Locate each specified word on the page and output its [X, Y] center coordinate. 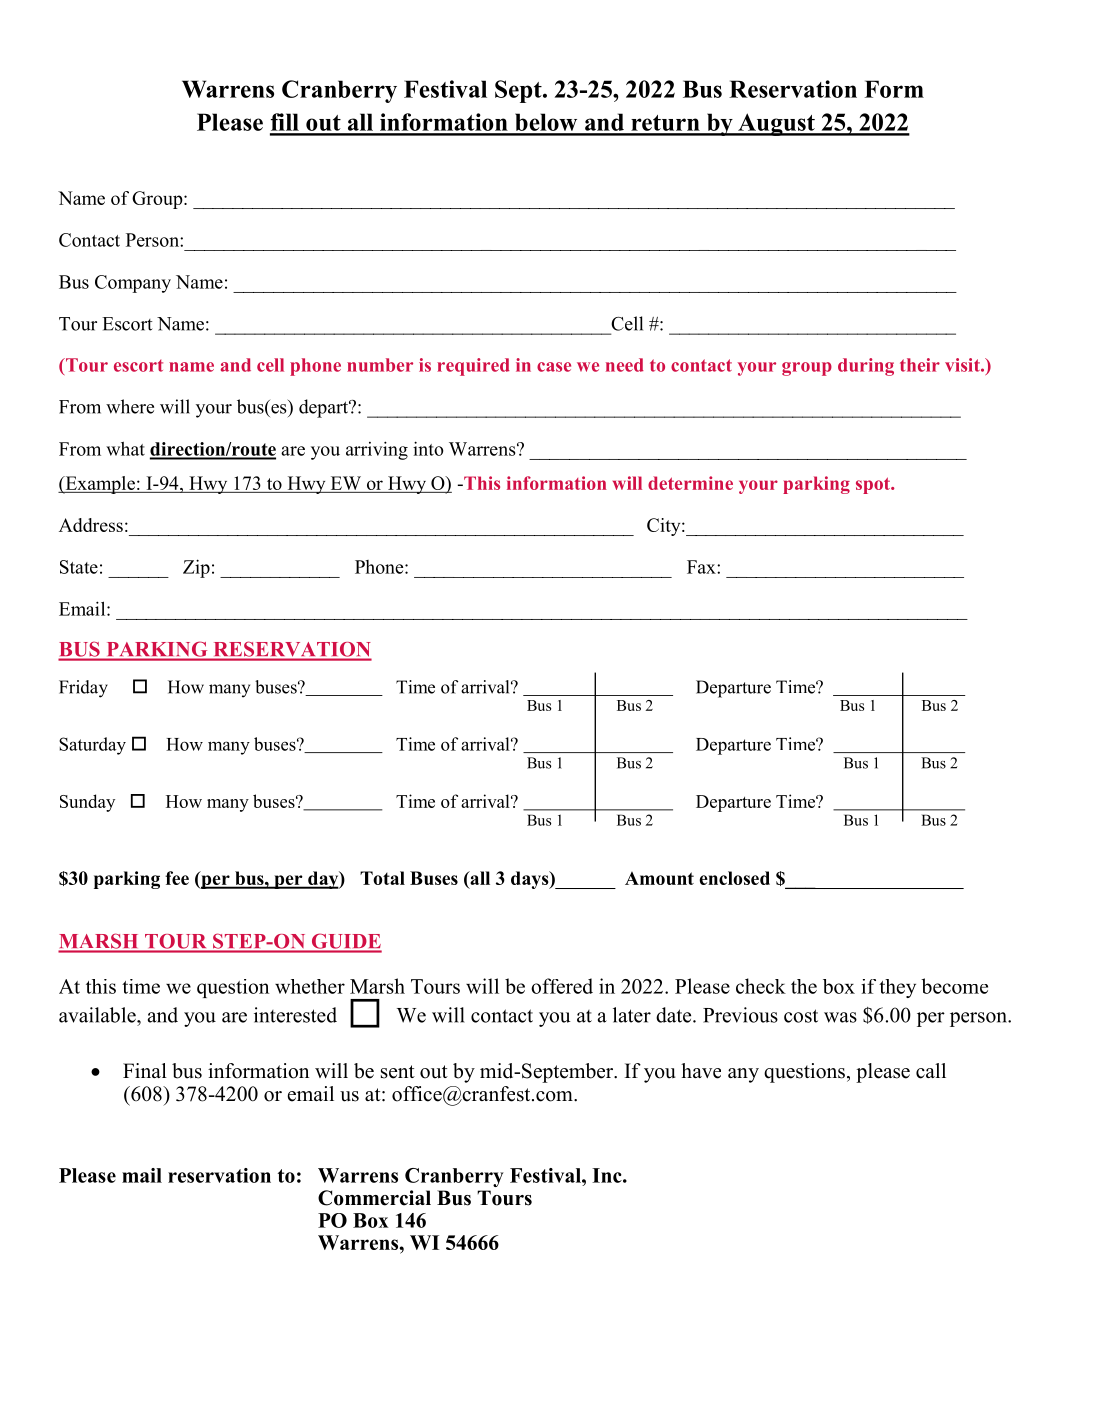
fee [177, 878]
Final [145, 1070]
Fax [702, 567]
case [554, 367]
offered [562, 986]
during [866, 367]
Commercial [374, 1198]
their [920, 365]
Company [133, 284]
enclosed [734, 878]
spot [874, 485]
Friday [83, 689]
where [130, 406]
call [931, 1071]
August [776, 124]
